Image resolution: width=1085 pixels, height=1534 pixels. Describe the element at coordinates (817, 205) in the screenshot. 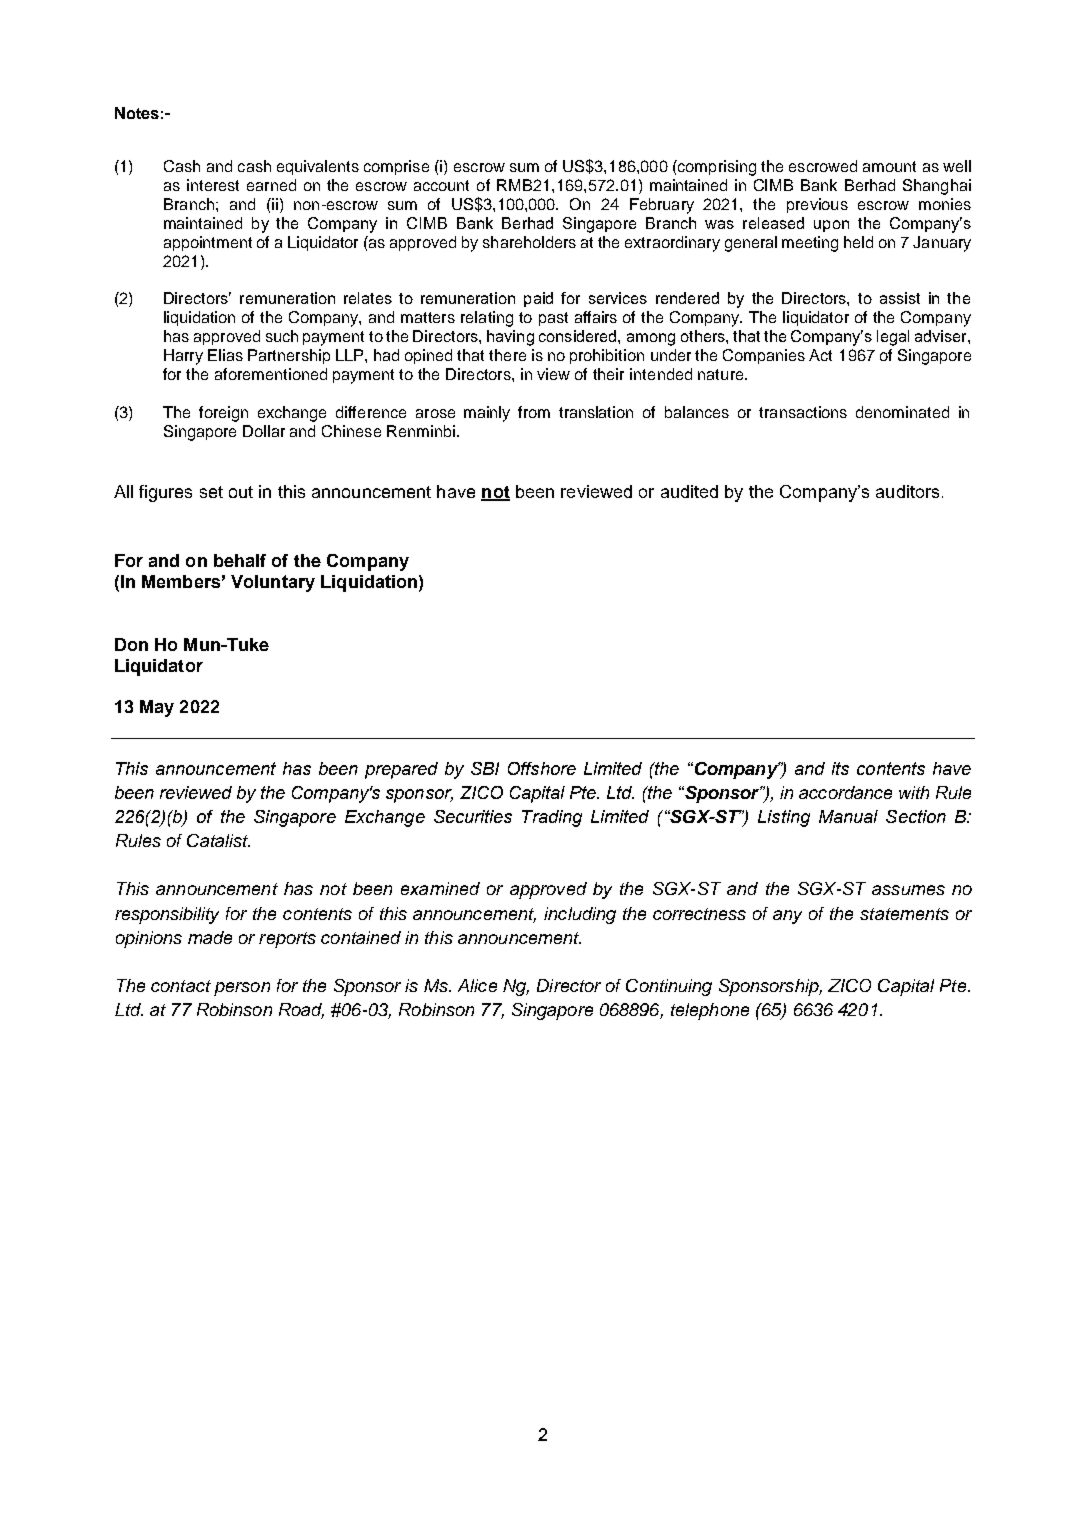

I see `previous` at that location.
